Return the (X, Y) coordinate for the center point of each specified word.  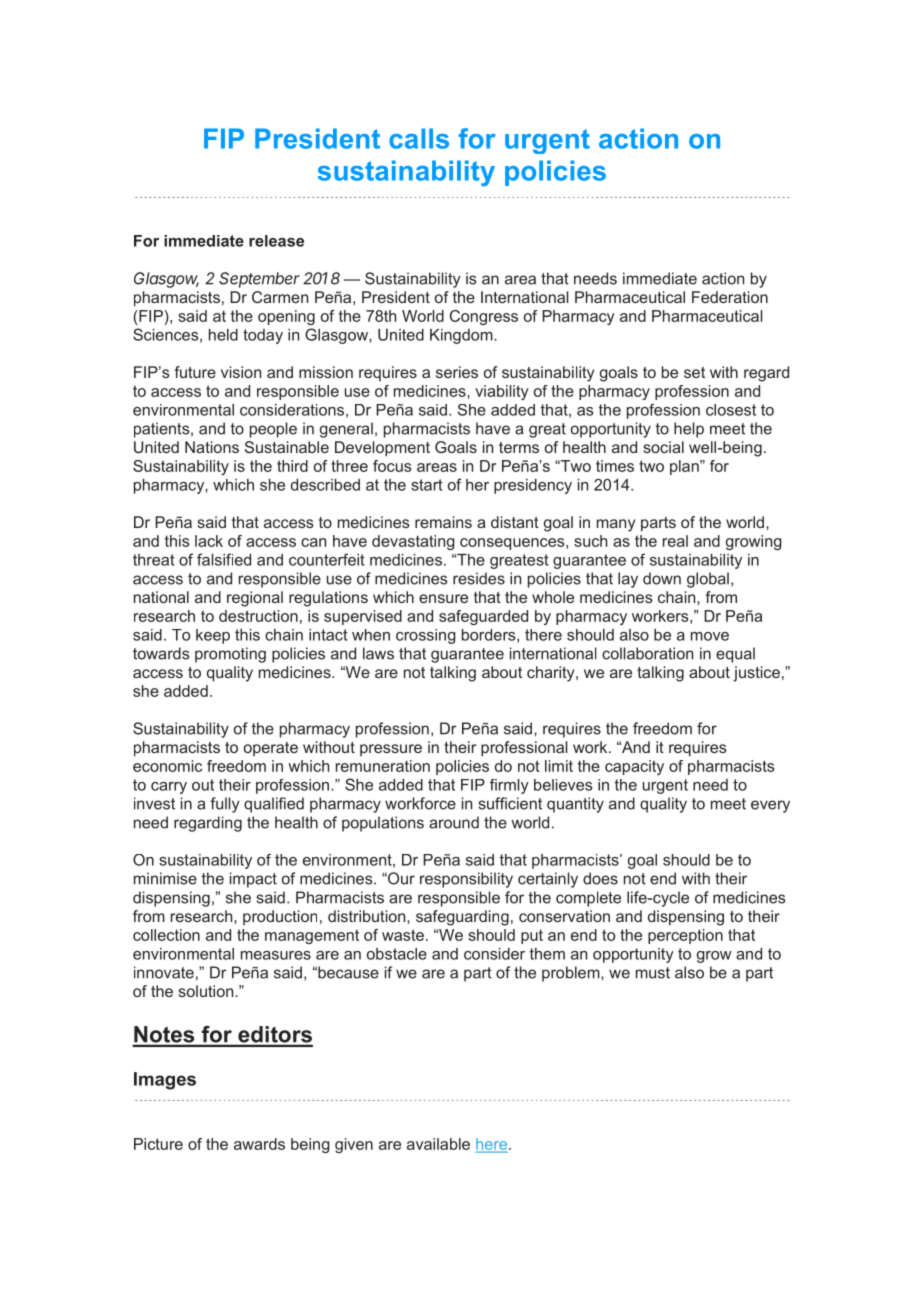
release (276, 241)
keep (213, 636)
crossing (426, 636)
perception (685, 936)
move (710, 636)
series (457, 372)
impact (253, 880)
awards (259, 1144)
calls (419, 138)
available (438, 1144)
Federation (730, 297)
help (689, 430)
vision (241, 372)
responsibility (466, 880)
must (653, 973)
